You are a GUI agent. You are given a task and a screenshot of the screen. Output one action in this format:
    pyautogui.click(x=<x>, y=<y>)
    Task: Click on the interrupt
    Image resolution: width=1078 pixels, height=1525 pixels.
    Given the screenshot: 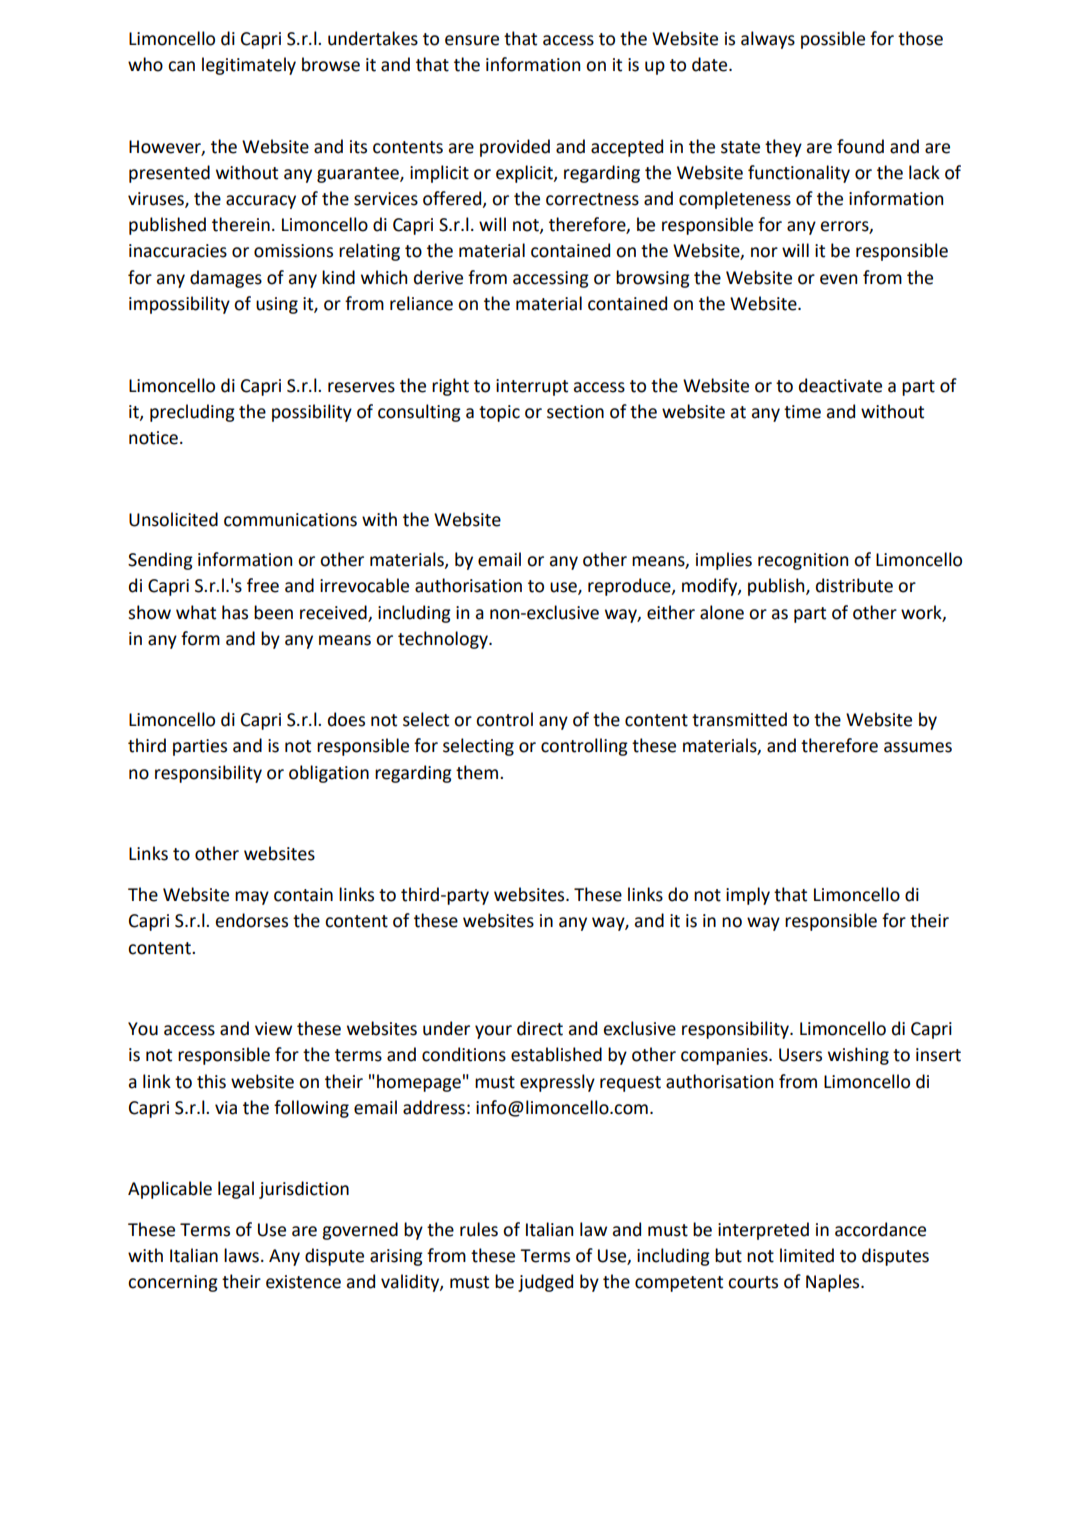 What is the action you would take?
    pyautogui.click(x=532, y=387)
